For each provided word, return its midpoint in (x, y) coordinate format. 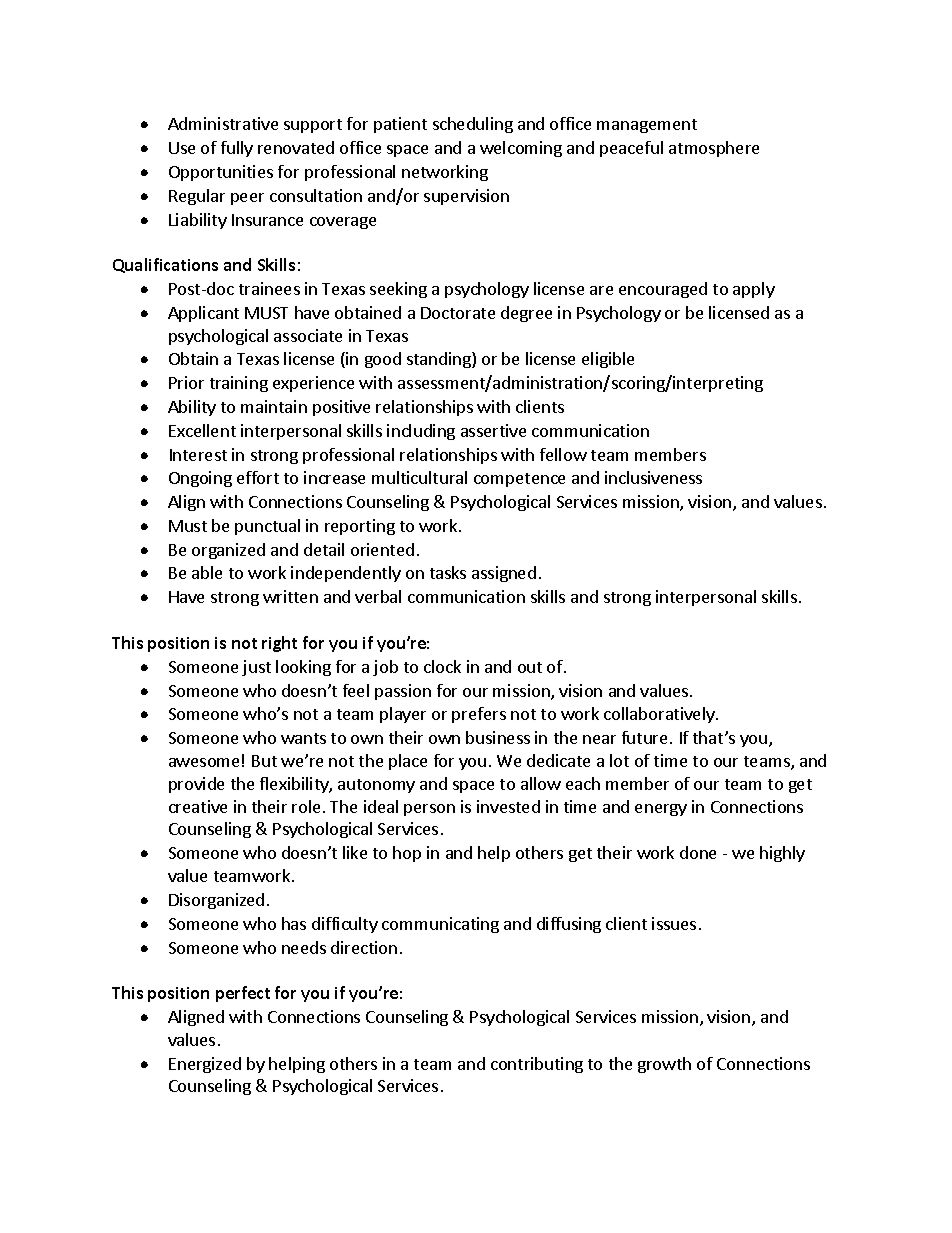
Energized (205, 1065)
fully (237, 149)
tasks (448, 572)
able (207, 572)
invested (508, 806)
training (239, 384)
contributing (537, 1065)
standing (440, 360)
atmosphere (714, 149)
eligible (608, 360)
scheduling (473, 125)
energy (661, 810)
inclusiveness (653, 477)
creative (198, 806)
